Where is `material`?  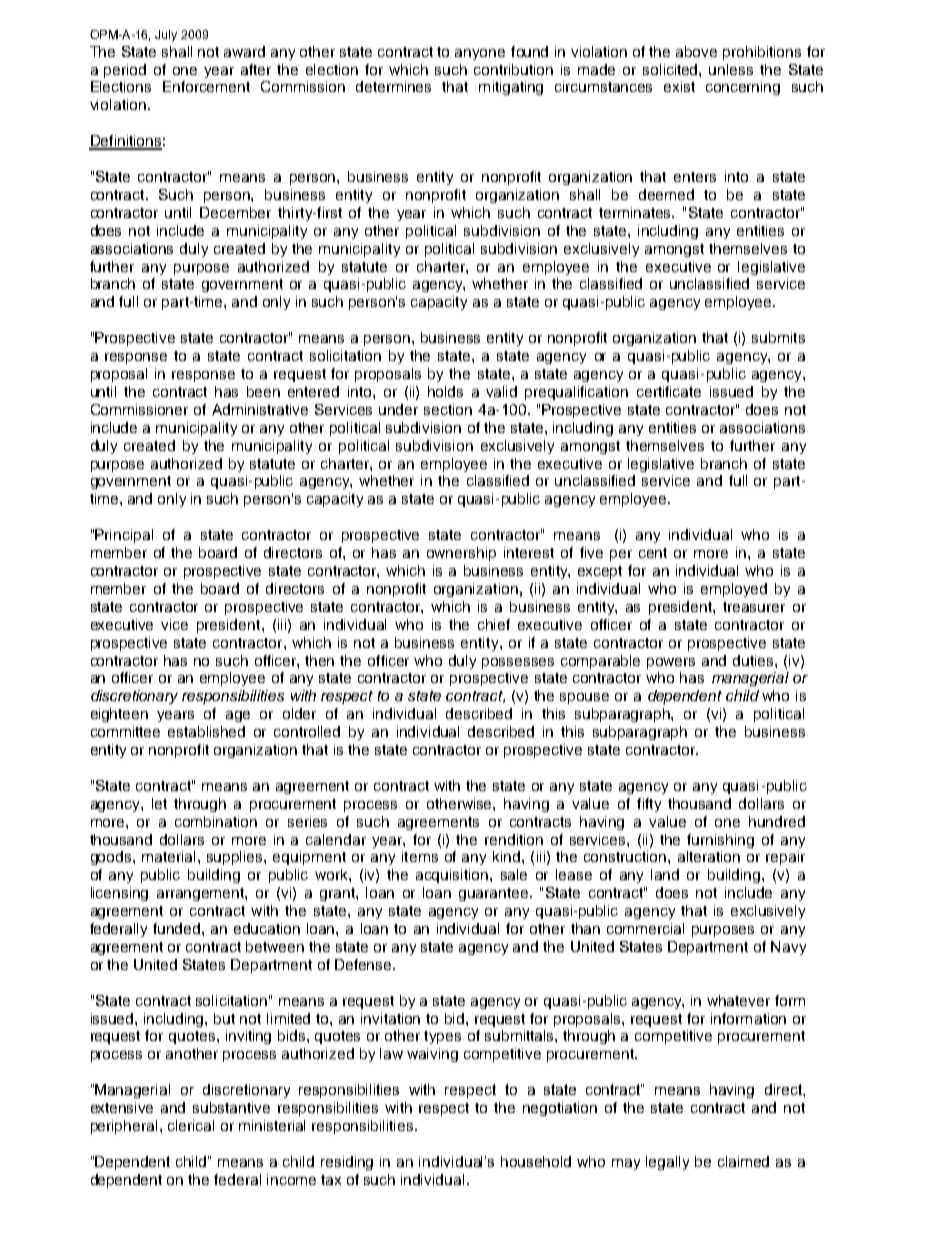 material is located at coordinates (168, 856).
